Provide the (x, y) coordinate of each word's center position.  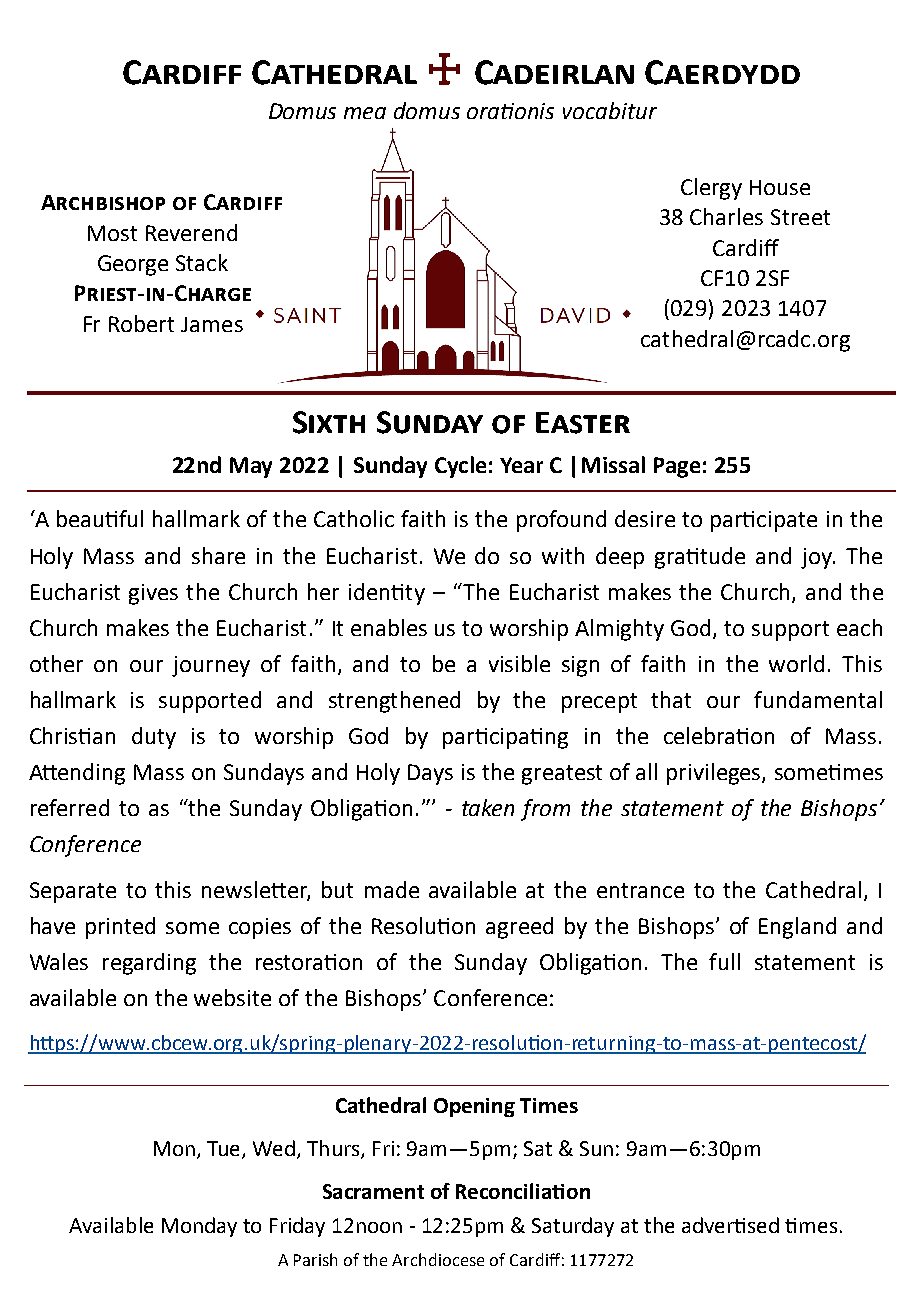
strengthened (394, 702)
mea (365, 113)
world (796, 663)
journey (211, 666)
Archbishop (103, 202)
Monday (199, 1227)
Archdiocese (438, 1259)
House (780, 187)
